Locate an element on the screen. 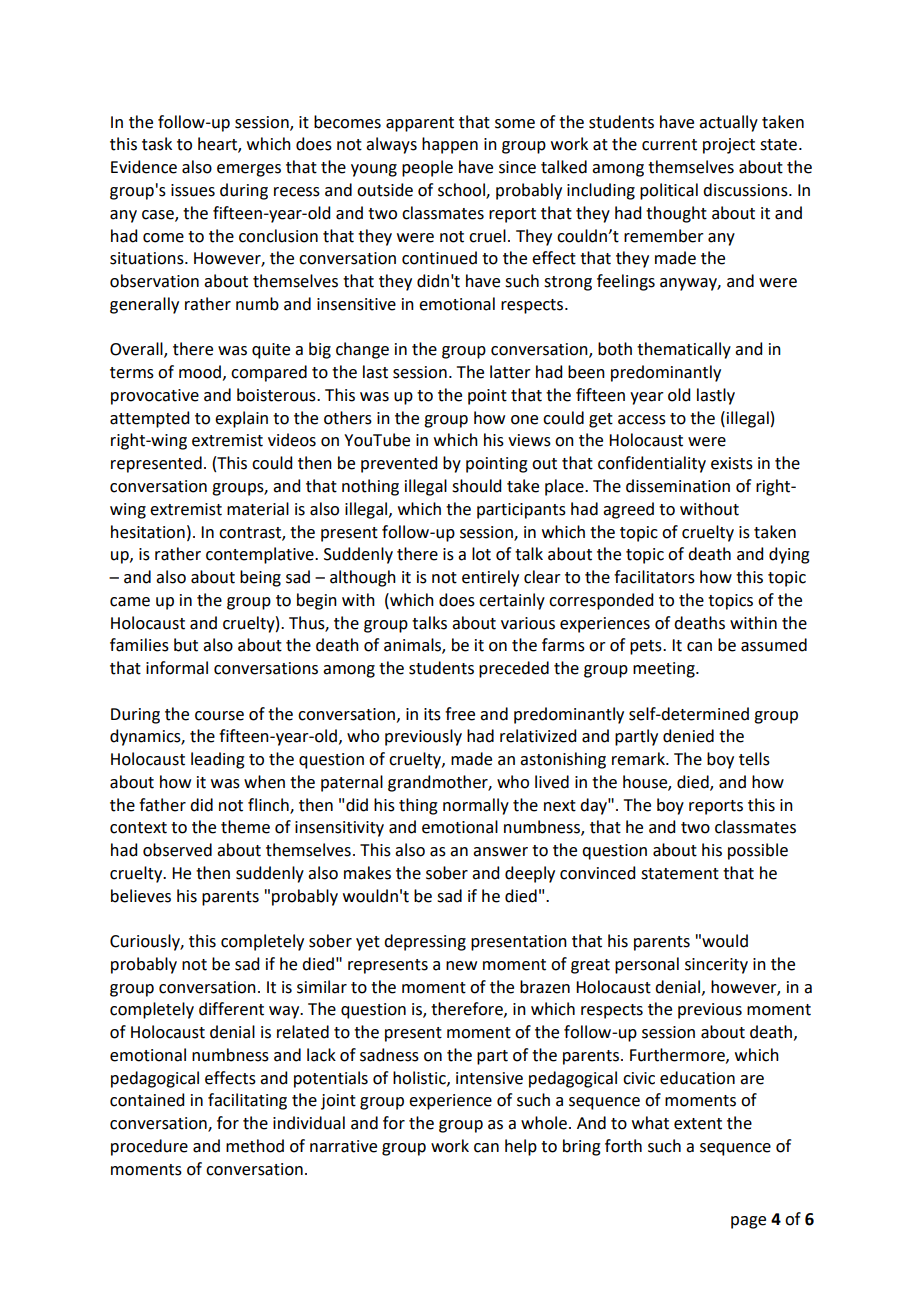 This screenshot has height=1308, width=924. method is located at coordinates (255, 1146).
